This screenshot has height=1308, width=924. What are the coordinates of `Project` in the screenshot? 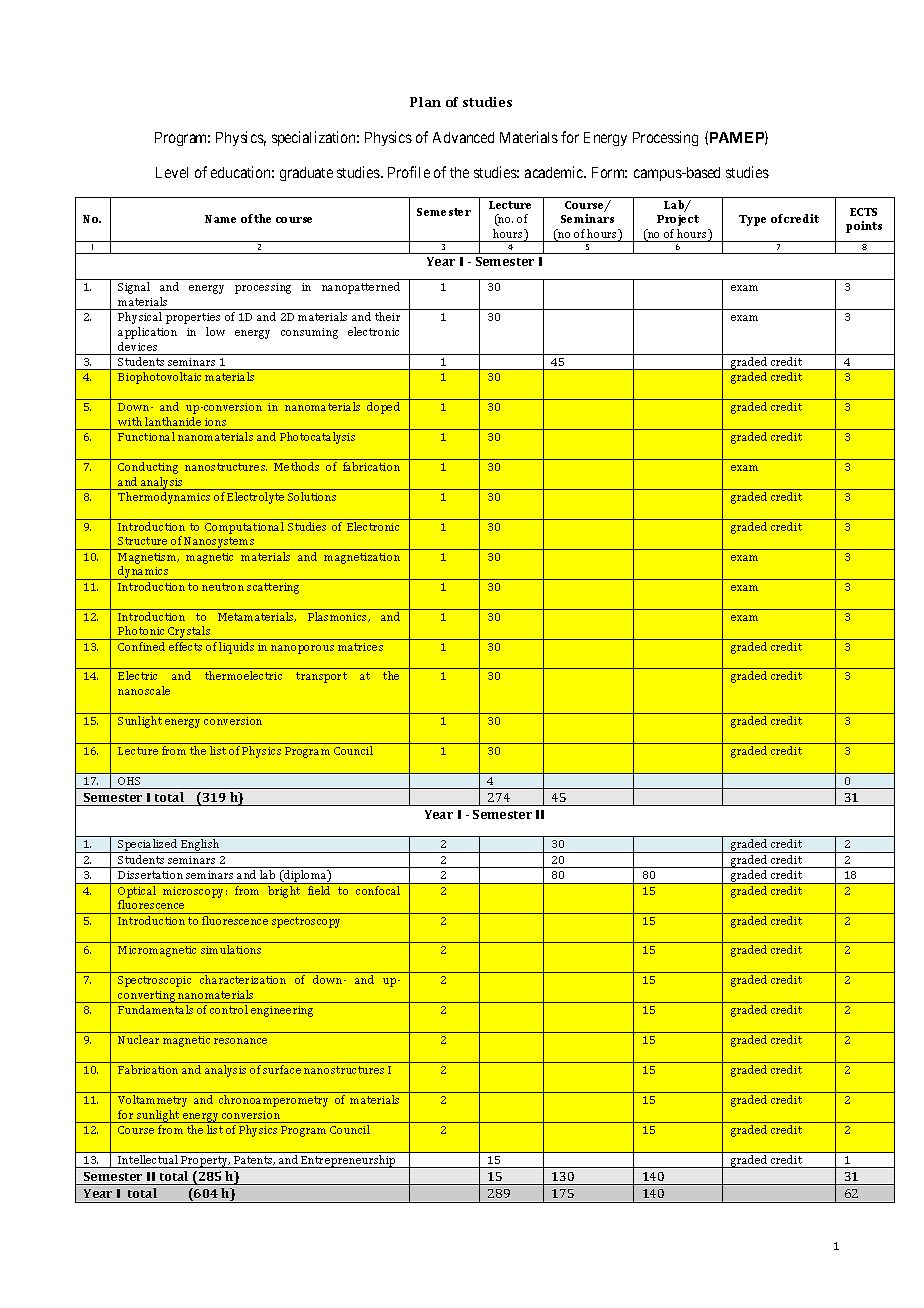 It's located at (678, 220).
